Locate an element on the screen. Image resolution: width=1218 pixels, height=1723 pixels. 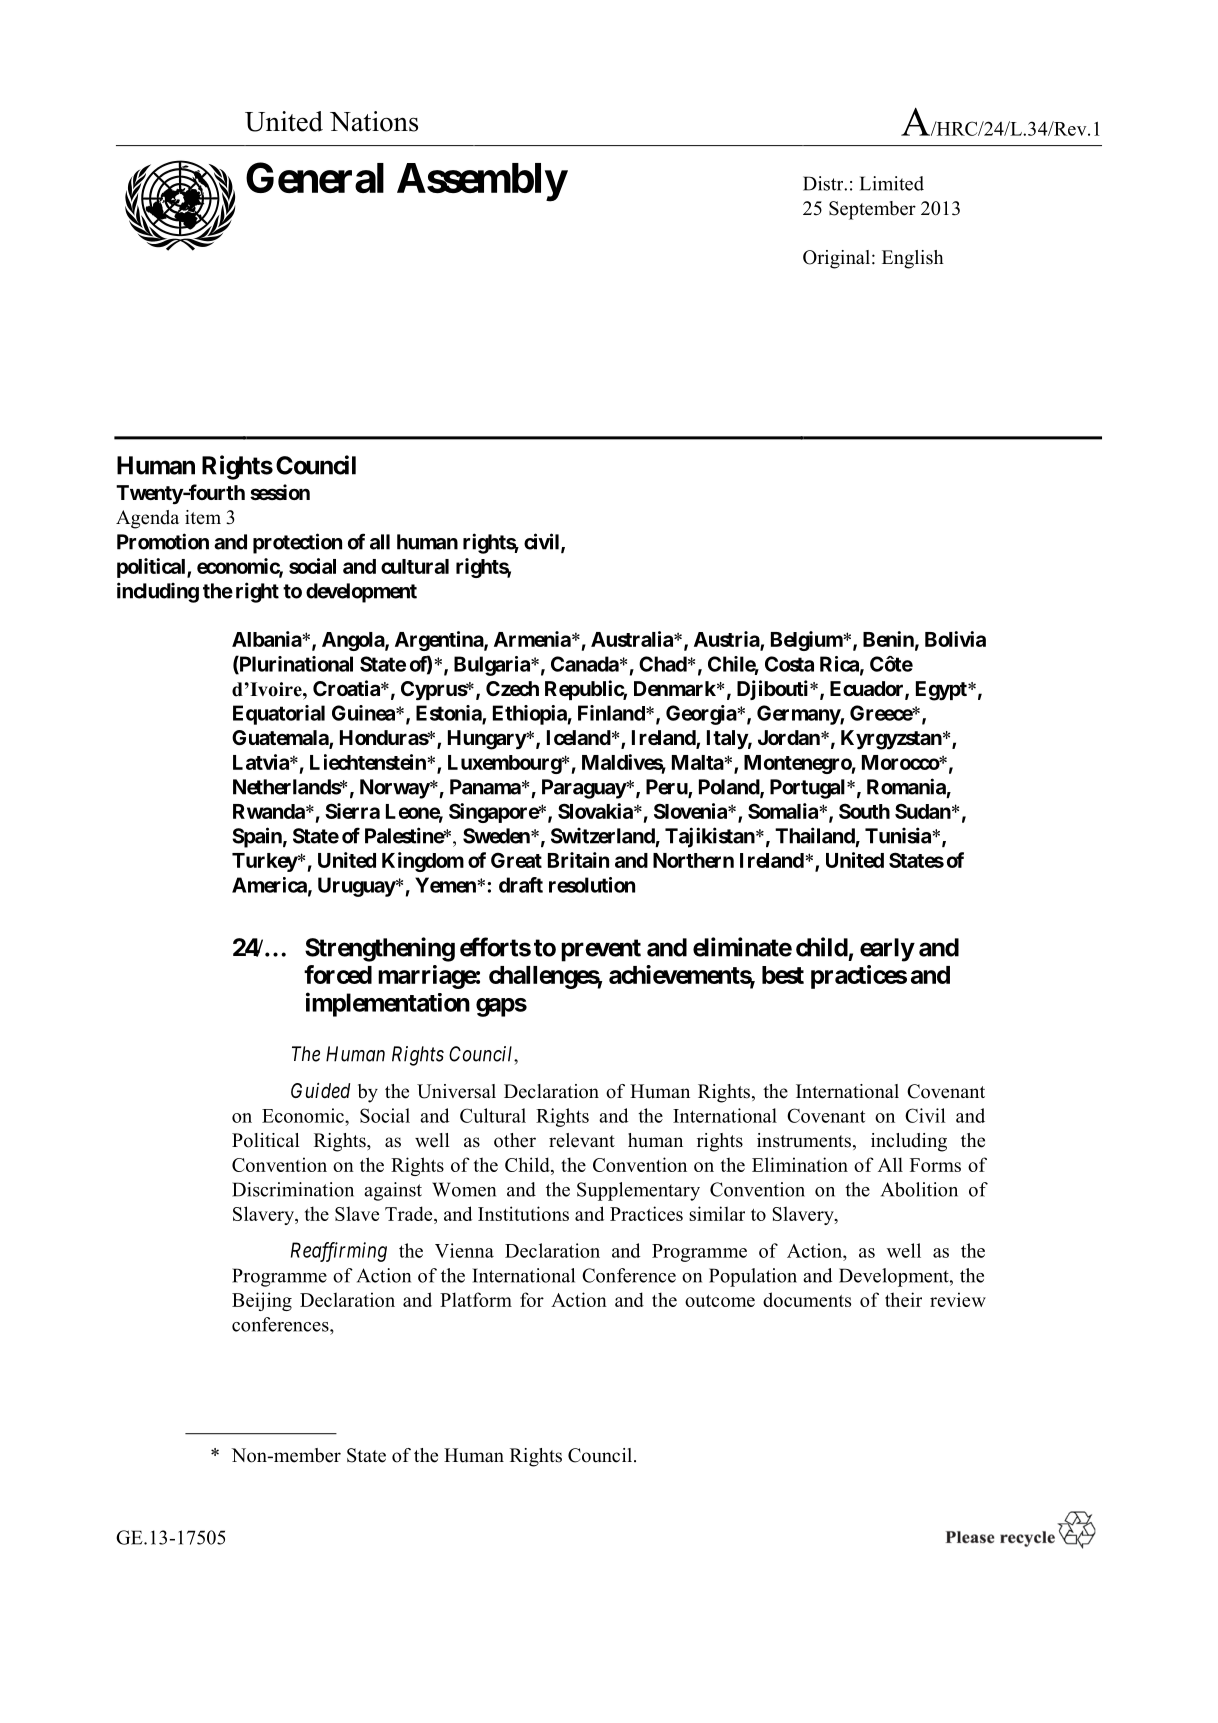
Beijing is located at coordinates (262, 1301).
